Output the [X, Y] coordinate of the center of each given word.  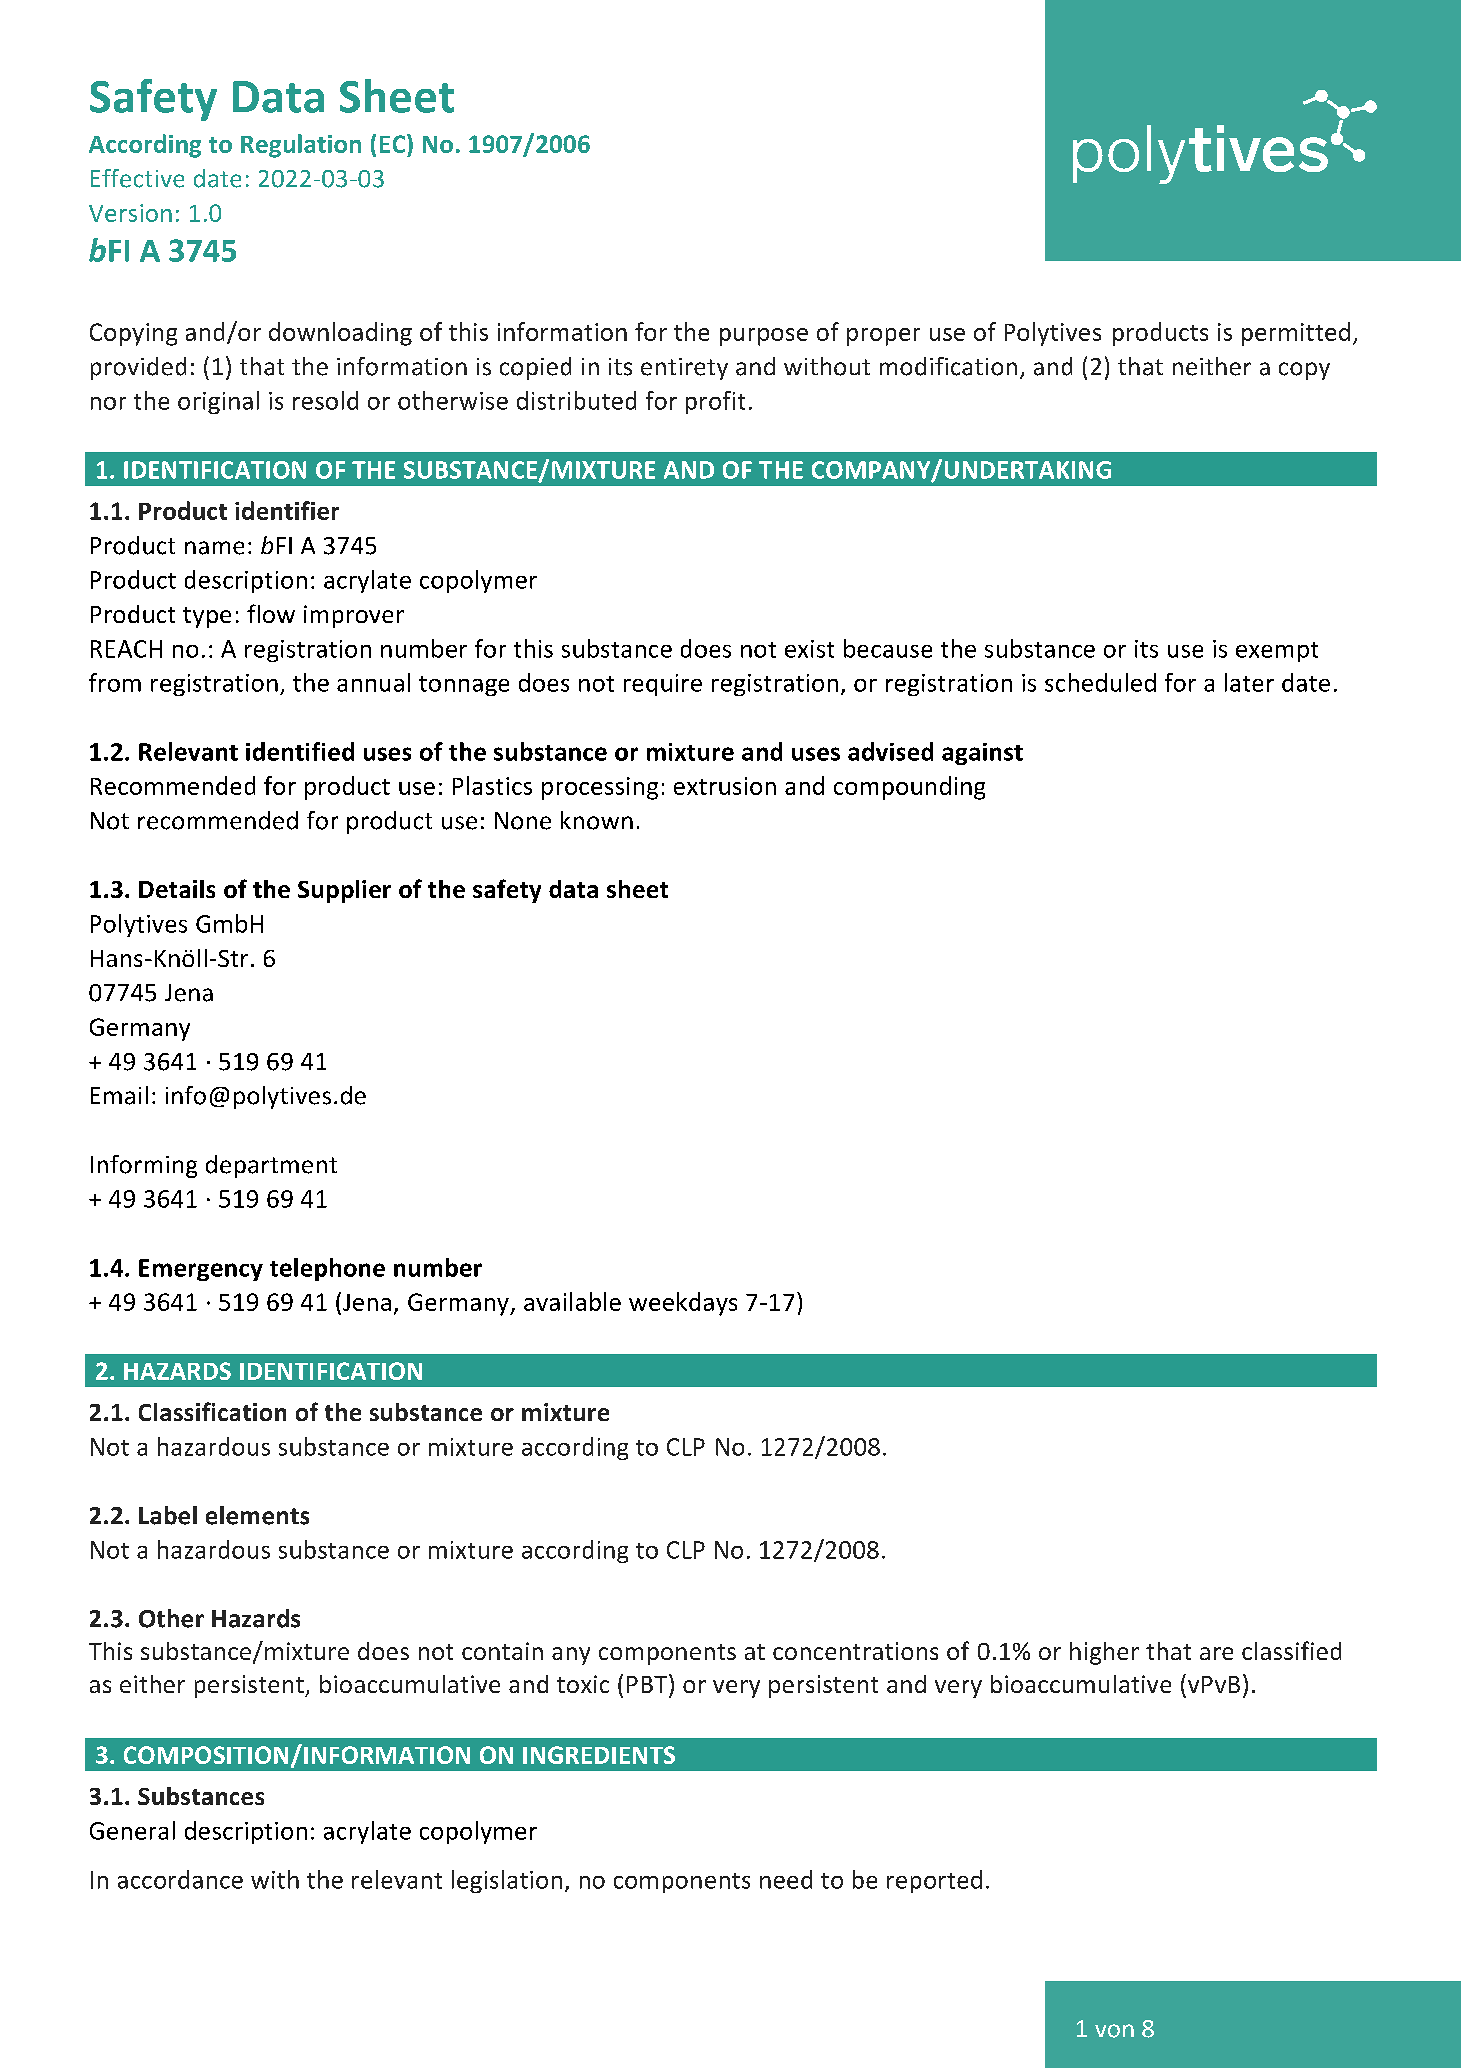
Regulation [301, 146]
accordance [180, 1879]
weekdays [683, 1304]
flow [271, 613]
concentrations [855, 1651]
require [663, 685]
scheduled [1100, 682]
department [271, 1166]
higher [1104, 1653]
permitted [1296, 334]
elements [257, 1515]
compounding [909, 788]
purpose [764, 337]
